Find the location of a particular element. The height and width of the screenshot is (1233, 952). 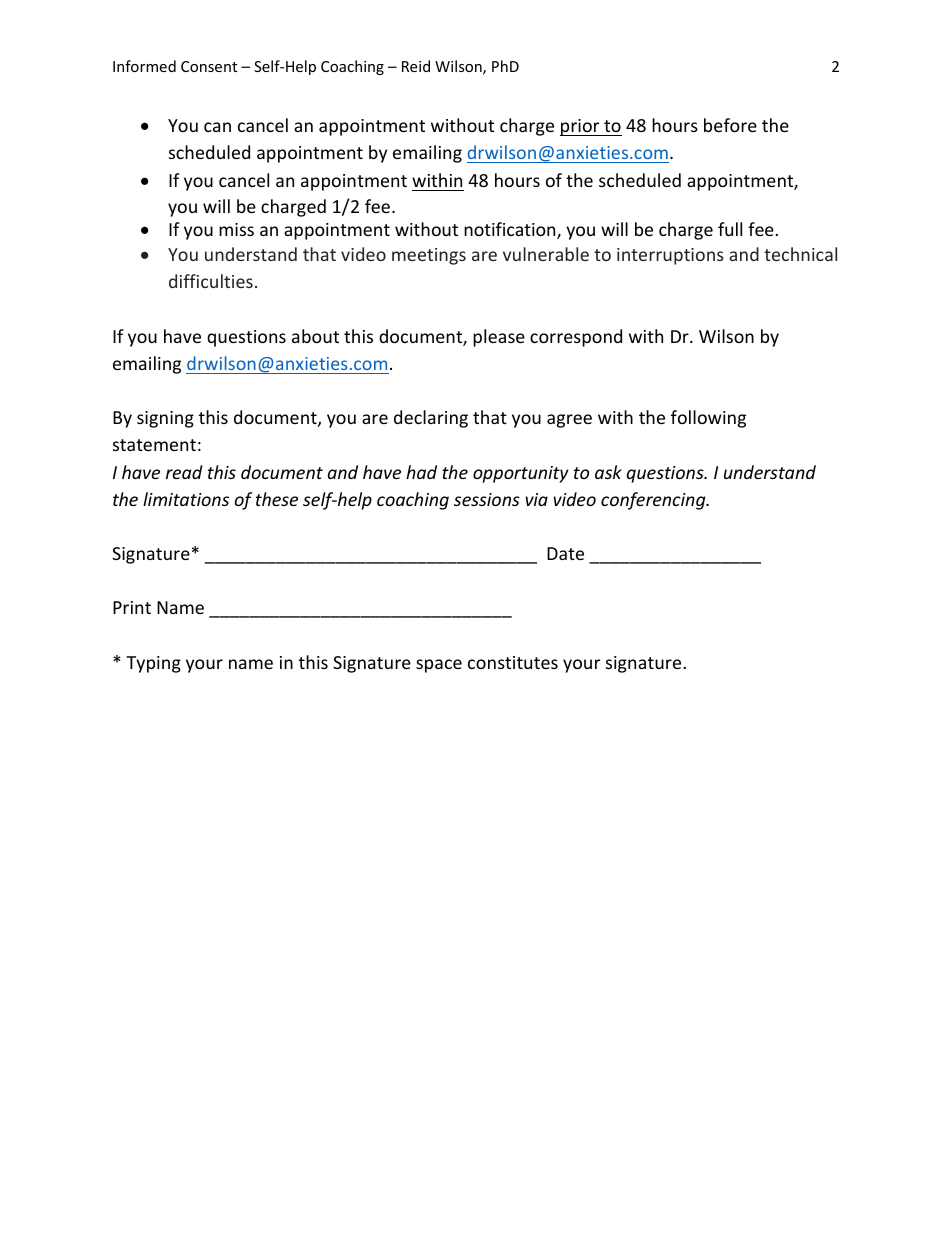

Typing is located at coordinates (153, 664).
